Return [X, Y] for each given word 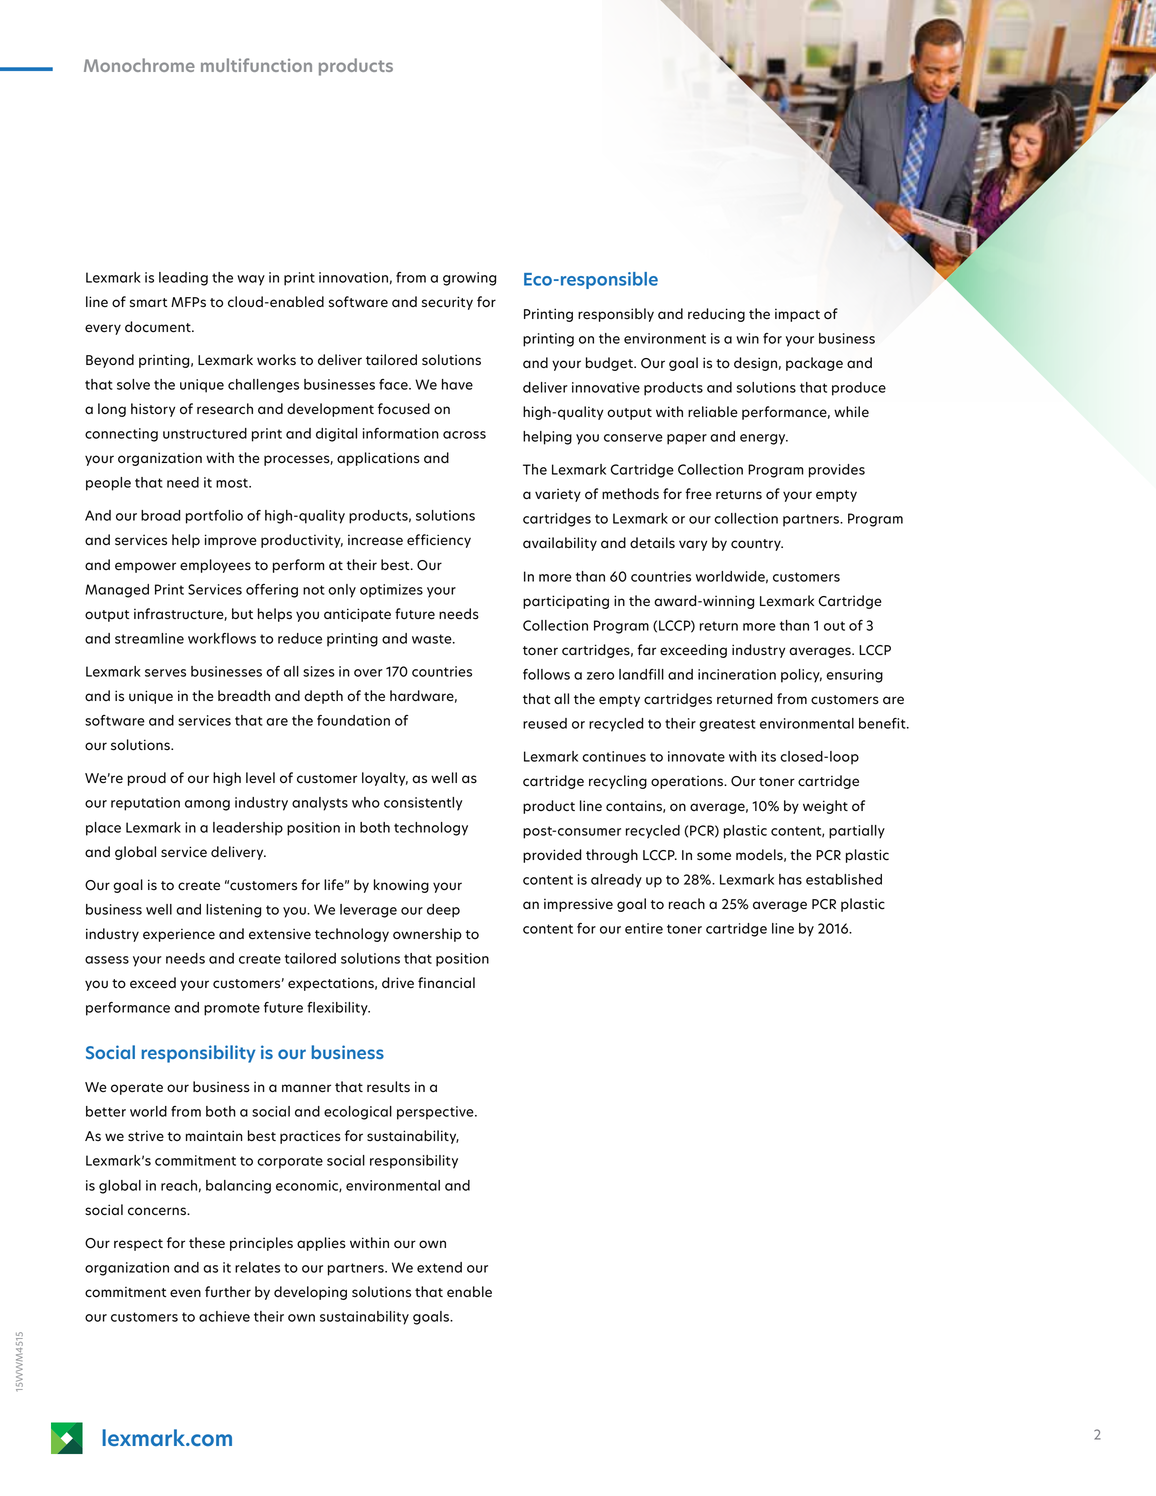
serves [165, 673]
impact [797, 315]
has [790, 879]
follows [546, 674]
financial [446, 983]
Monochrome [139, 65]
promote [232, 1009]
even [185, 1293]
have [457, 384]
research [225, 409]
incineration [737, 674]
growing [469, 279]
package [814, 364]
